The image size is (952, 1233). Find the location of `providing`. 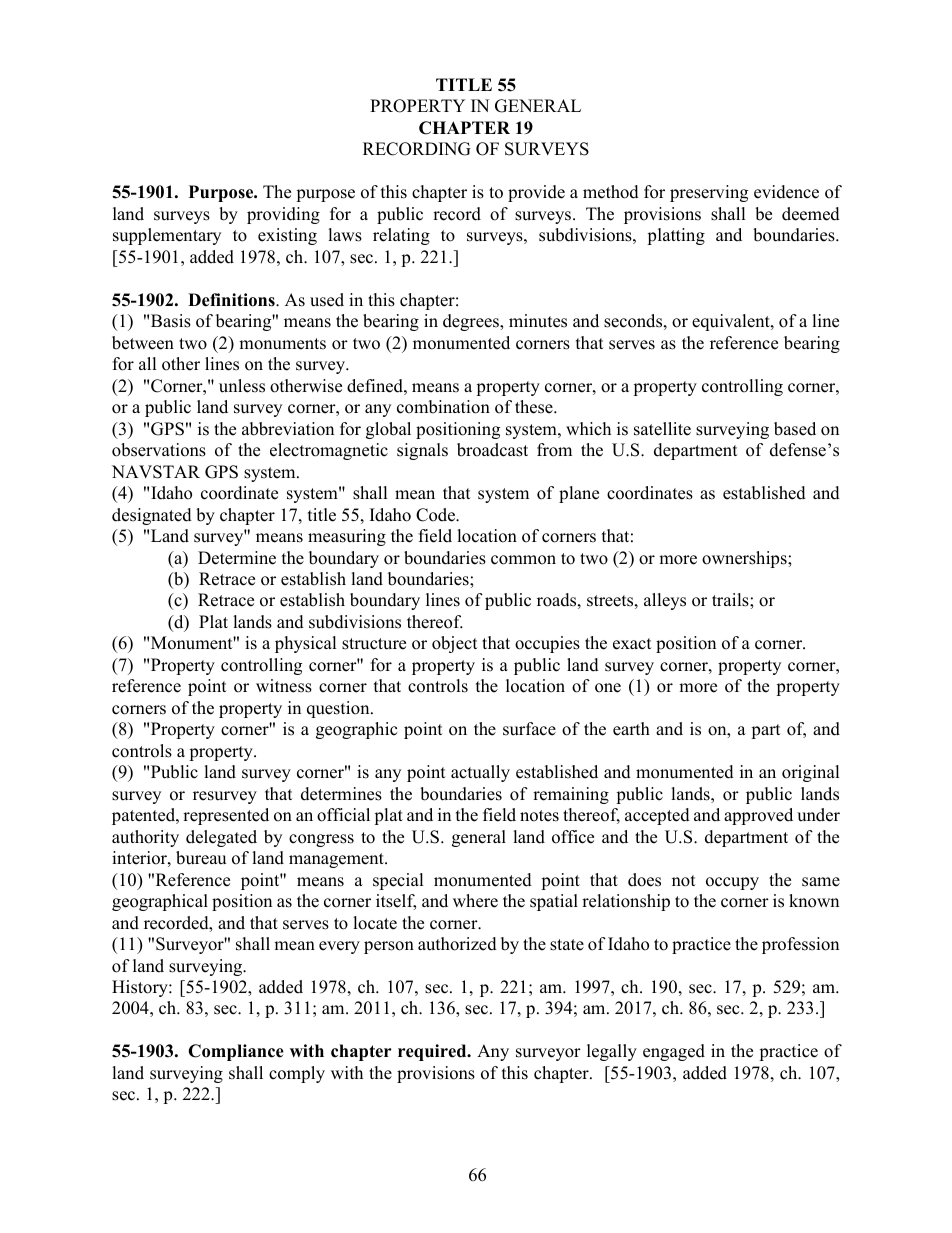

providing is located at coordinates (283, 215).
